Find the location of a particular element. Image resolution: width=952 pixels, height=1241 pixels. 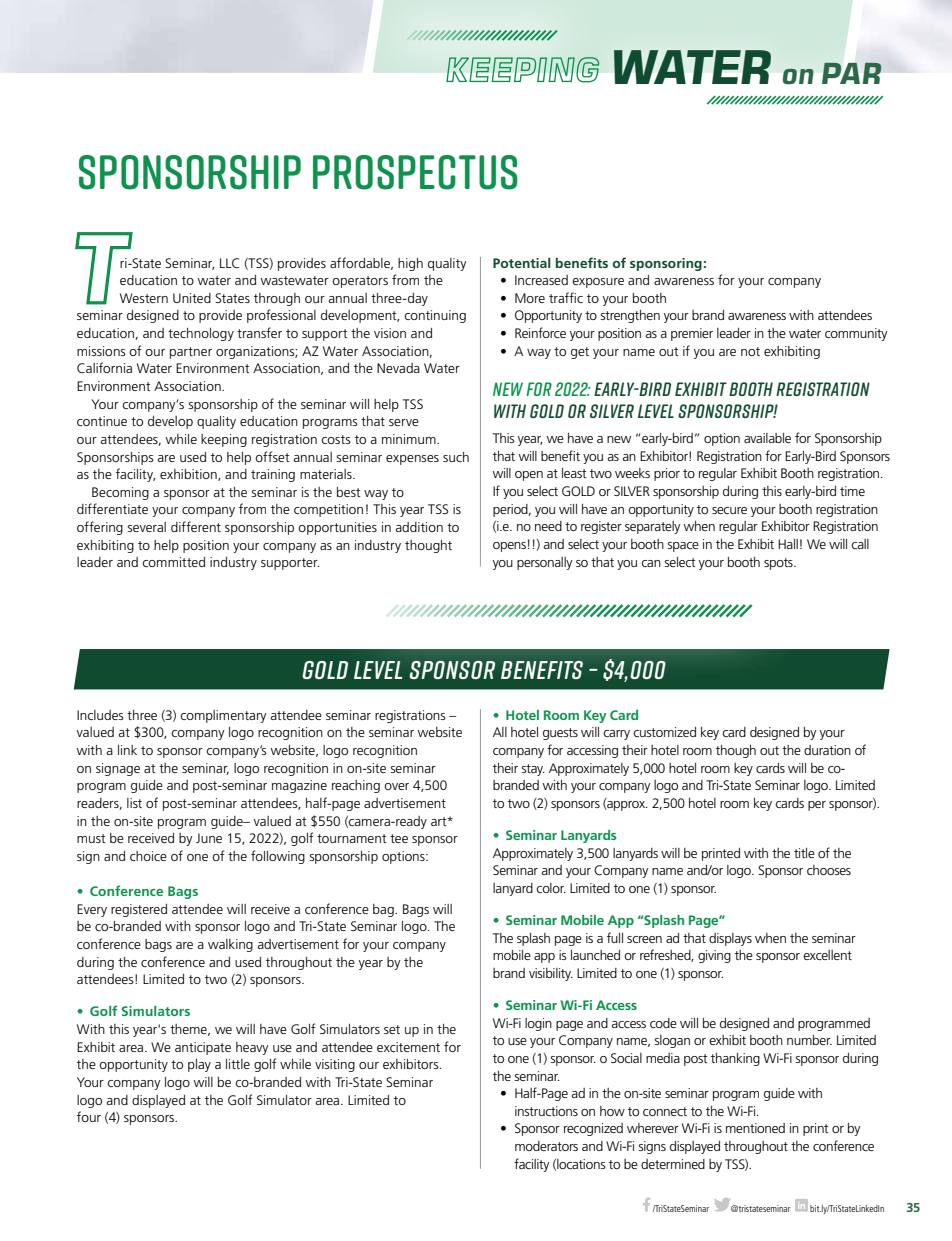

complimentary is located at coordinates (223, 716).
